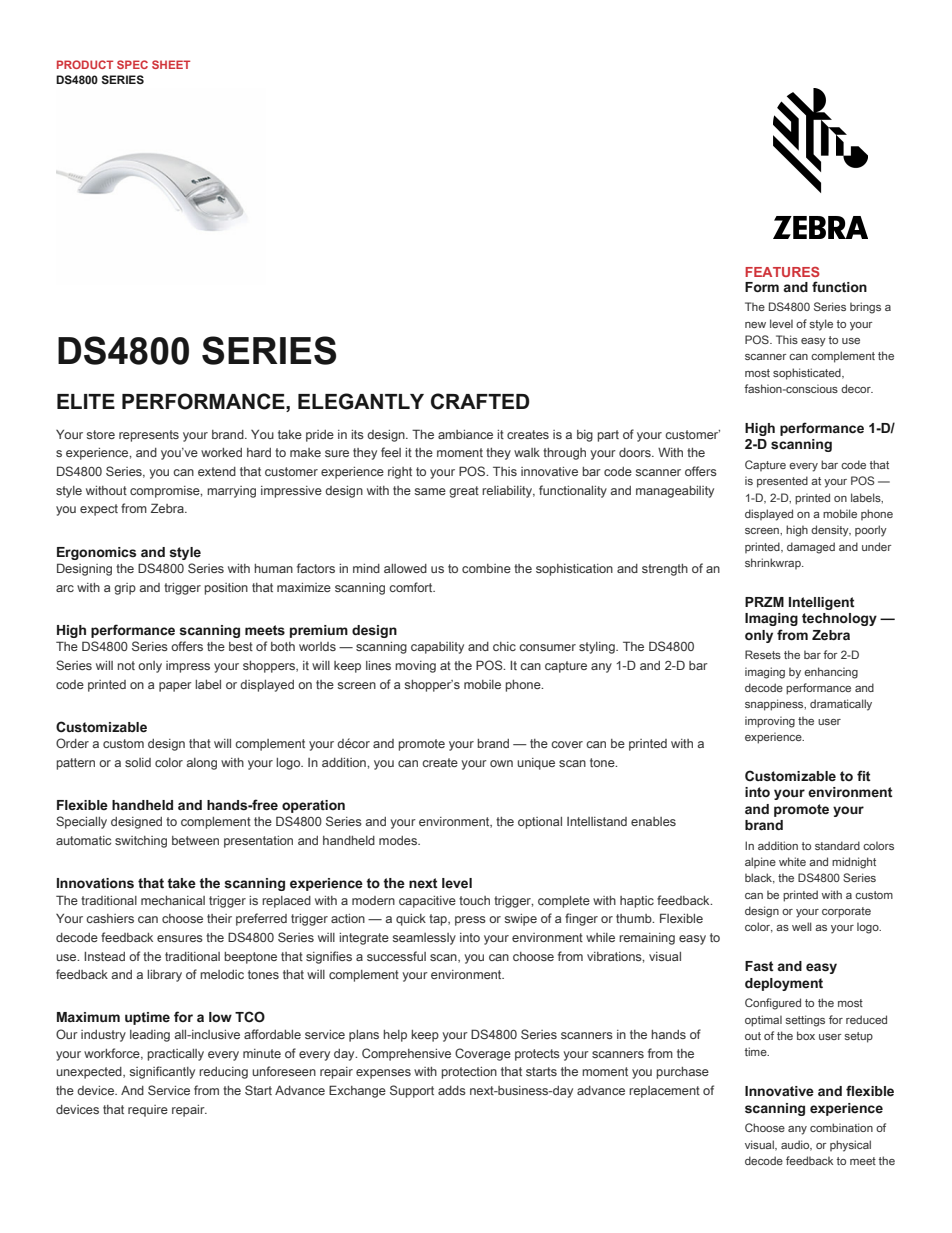 The width and height of the image is (952, 1233). What do you see at coordinates (85, 64) in the image?
I see `PRODUCT` at bounding box center [85, 64].
